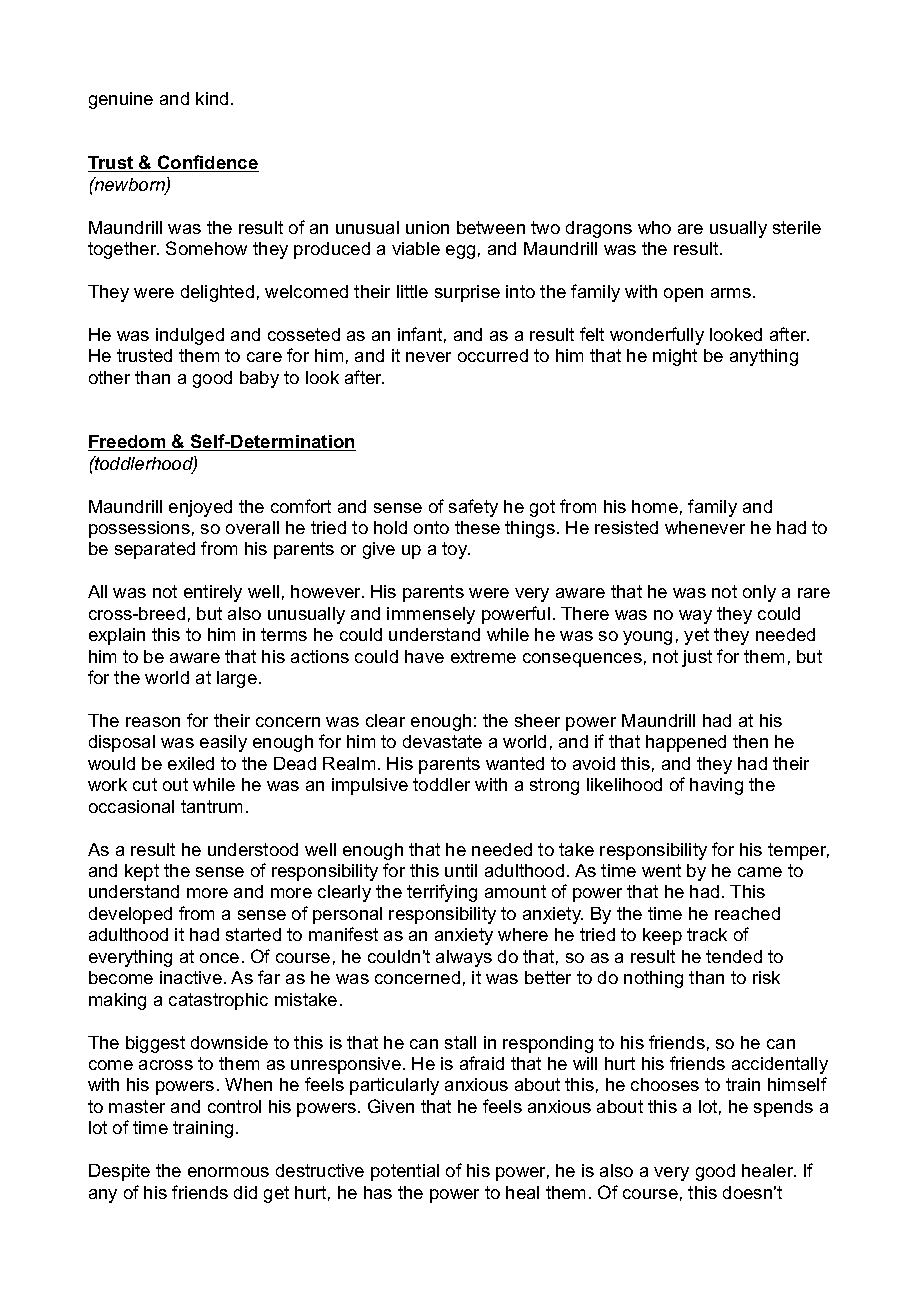 The height and width of the document is (1308, 924). What do you see at coordinates (483, 656) in the document?
I see `extreme` at bounding box center [483, 656].
